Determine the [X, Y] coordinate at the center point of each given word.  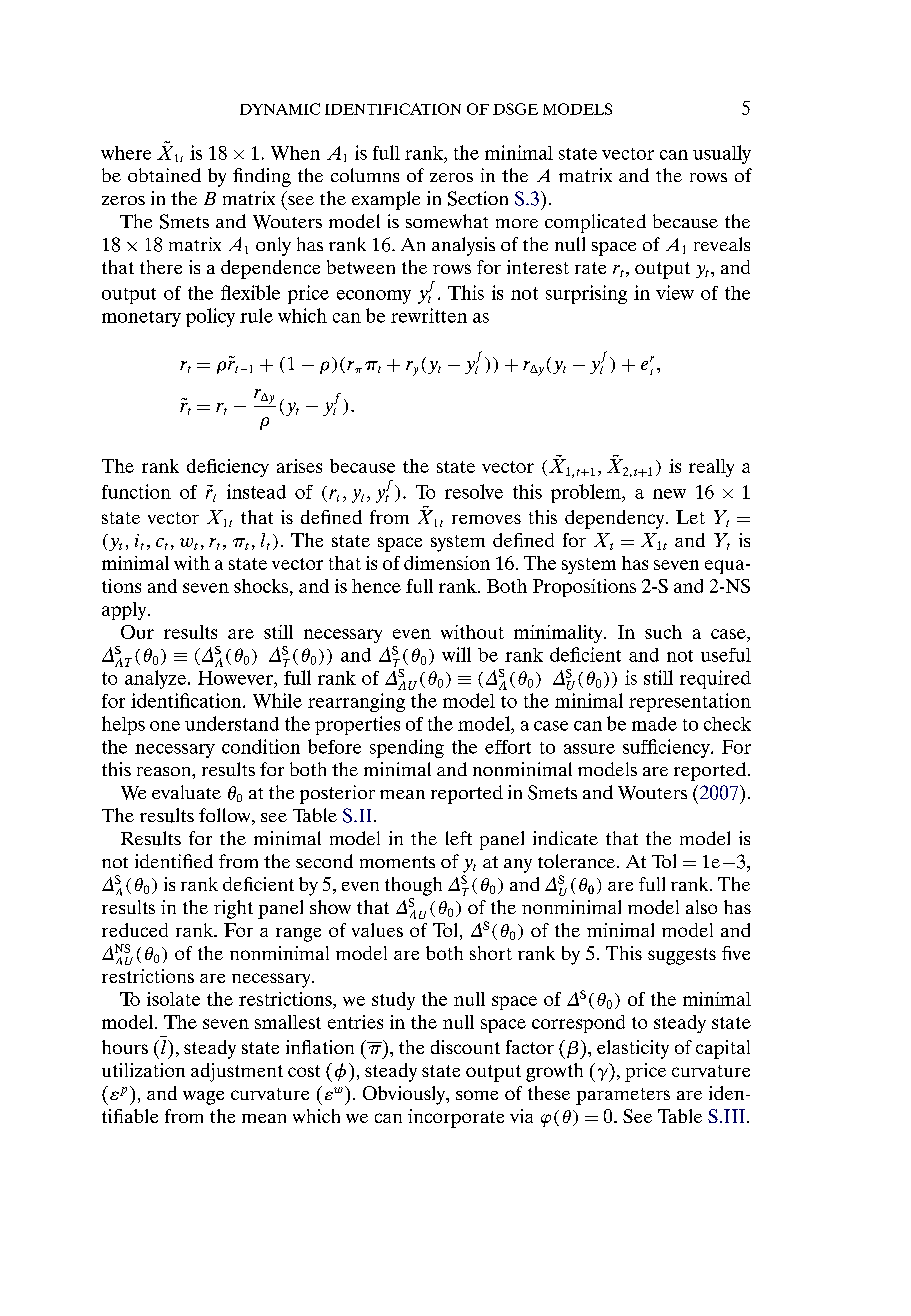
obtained [164, 175]
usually [722, 154]
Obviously [405, 1095]
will [456, 654]
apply [125, 611]
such [663, 632]
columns [365, 175]
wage [203, 1098]
